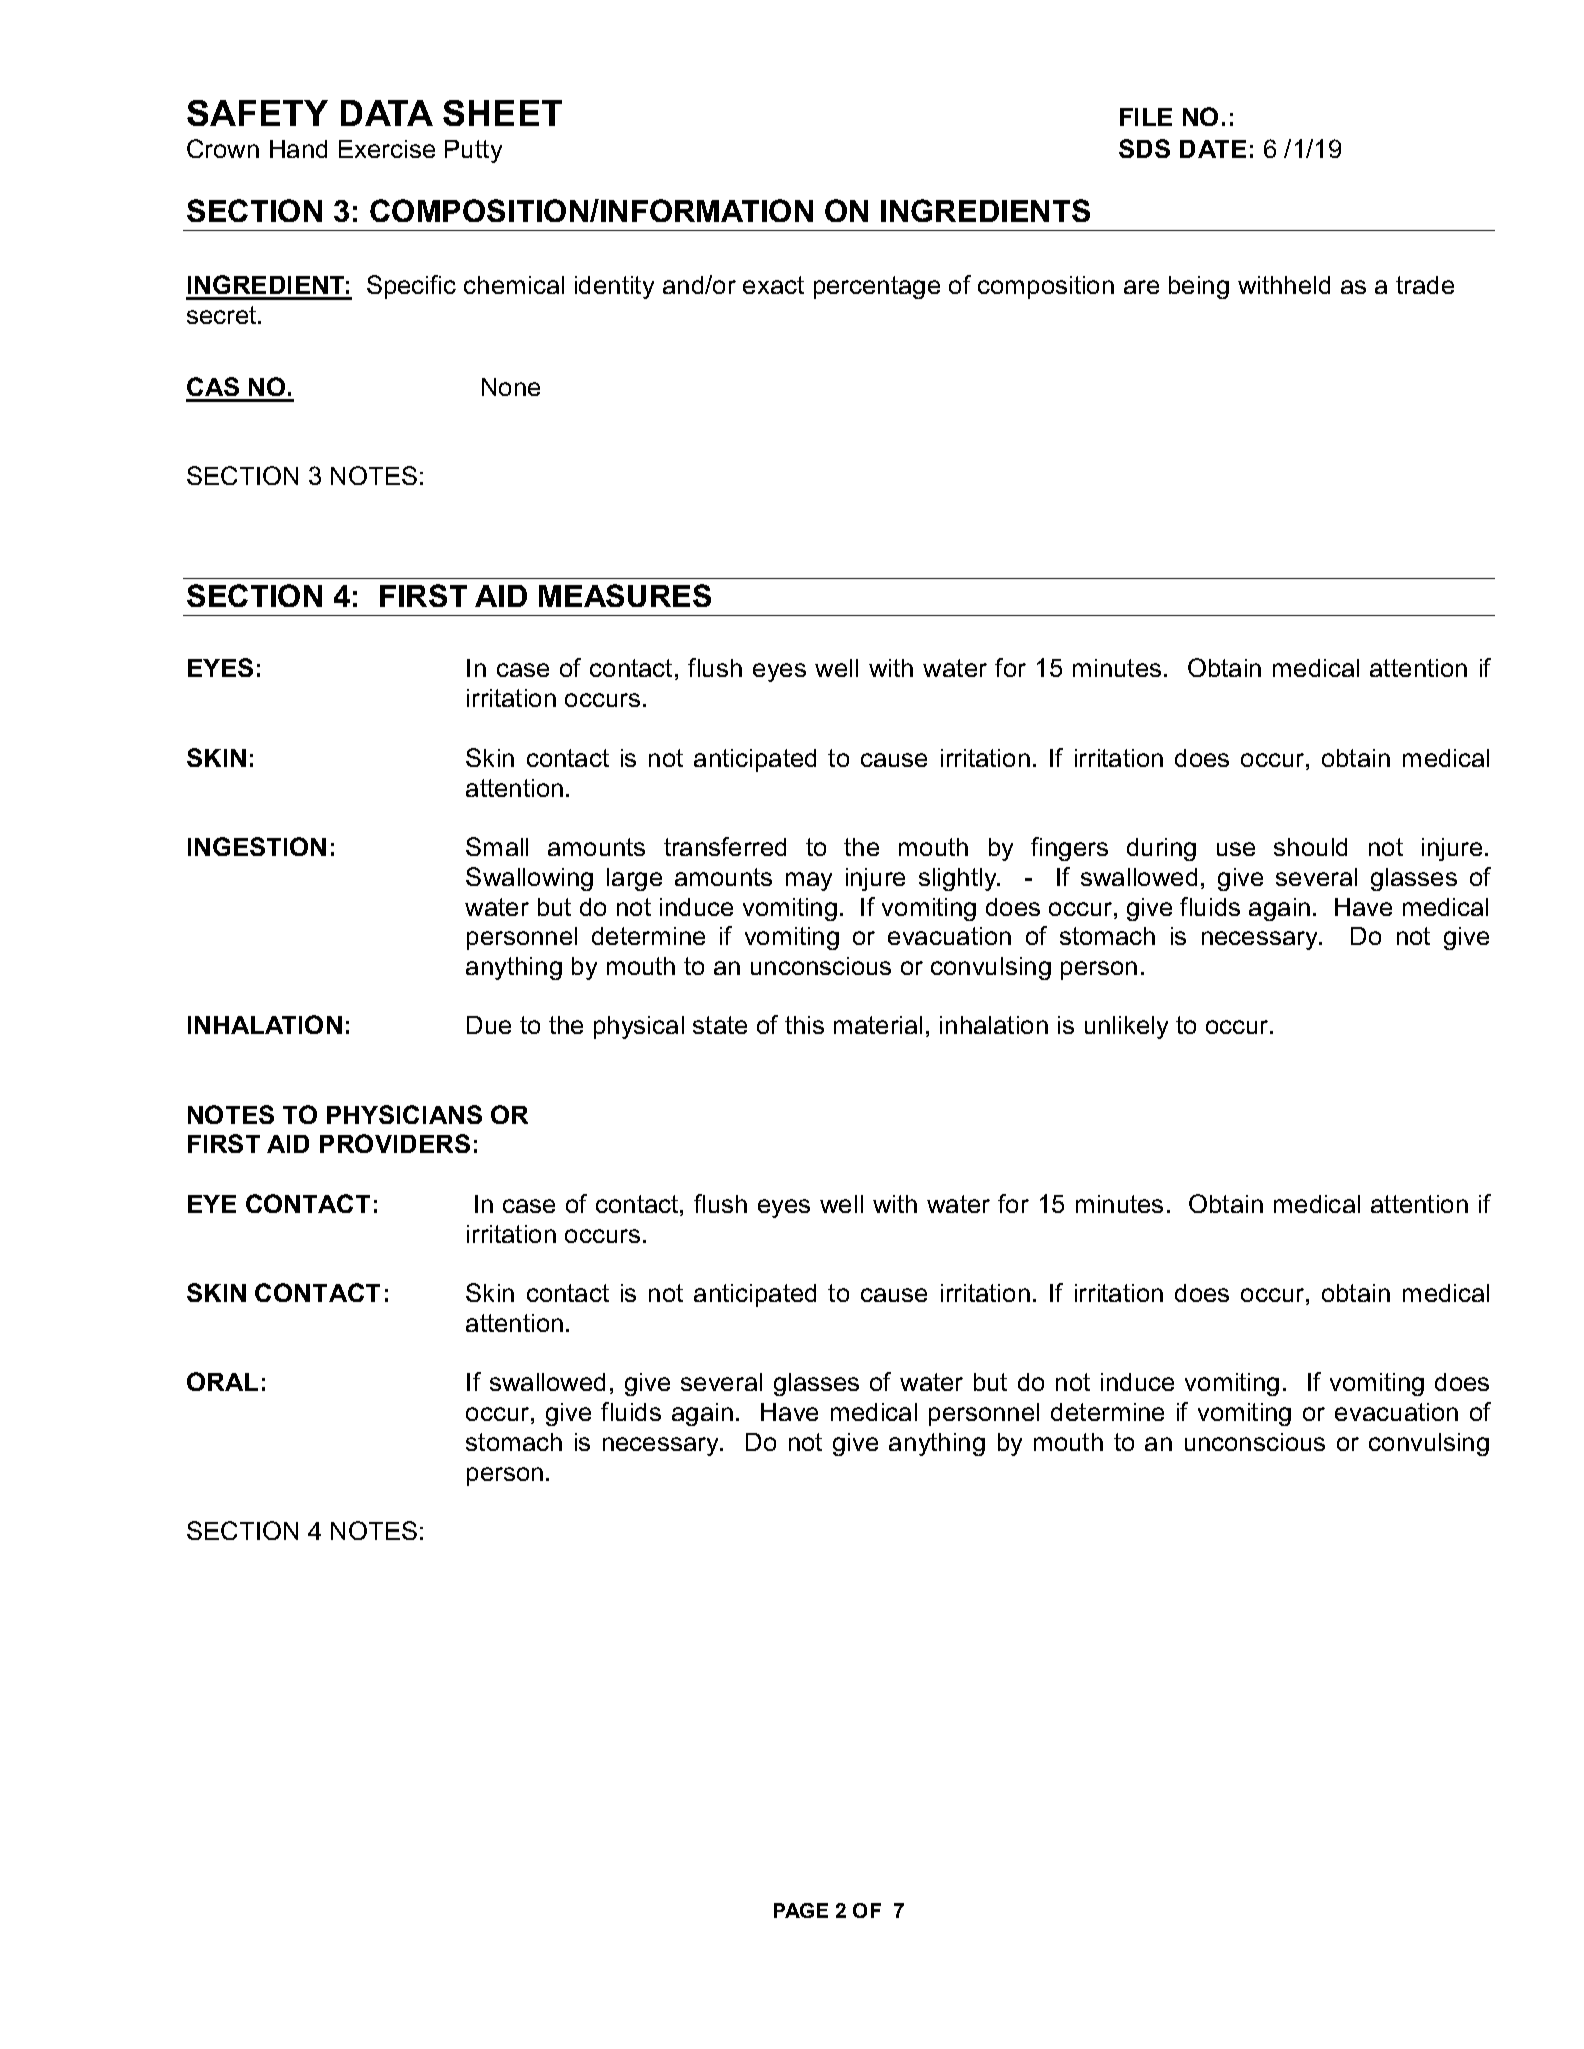 Image resolution: width=1584 pixels, height=2049 pixels. What do you see at coordinates (404, 1114) in the screenshot?
I see `PHYSICIANS` at bounding box center [404, 1114].
